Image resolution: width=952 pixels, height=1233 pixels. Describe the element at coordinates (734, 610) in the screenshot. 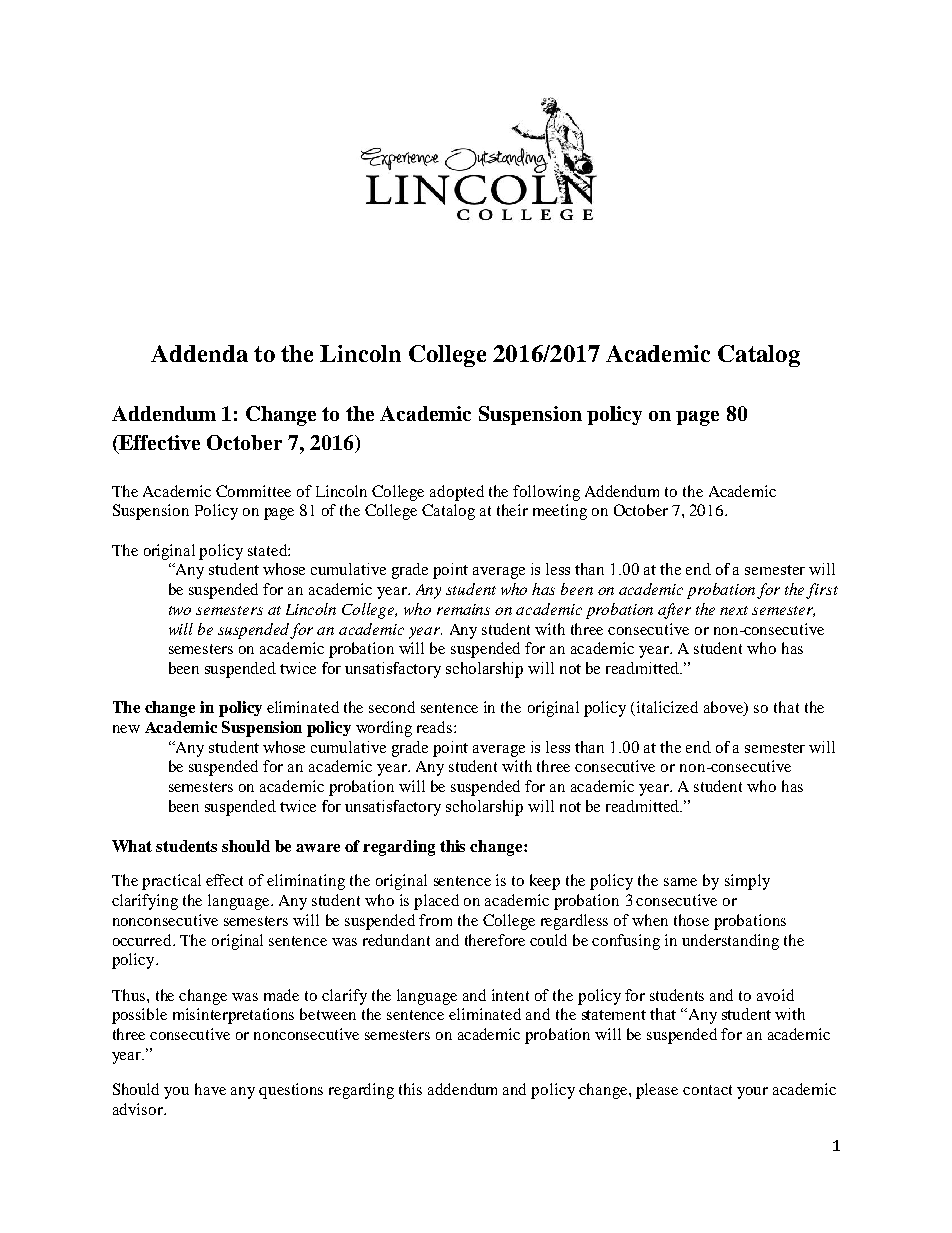

I see `next` at that location.
